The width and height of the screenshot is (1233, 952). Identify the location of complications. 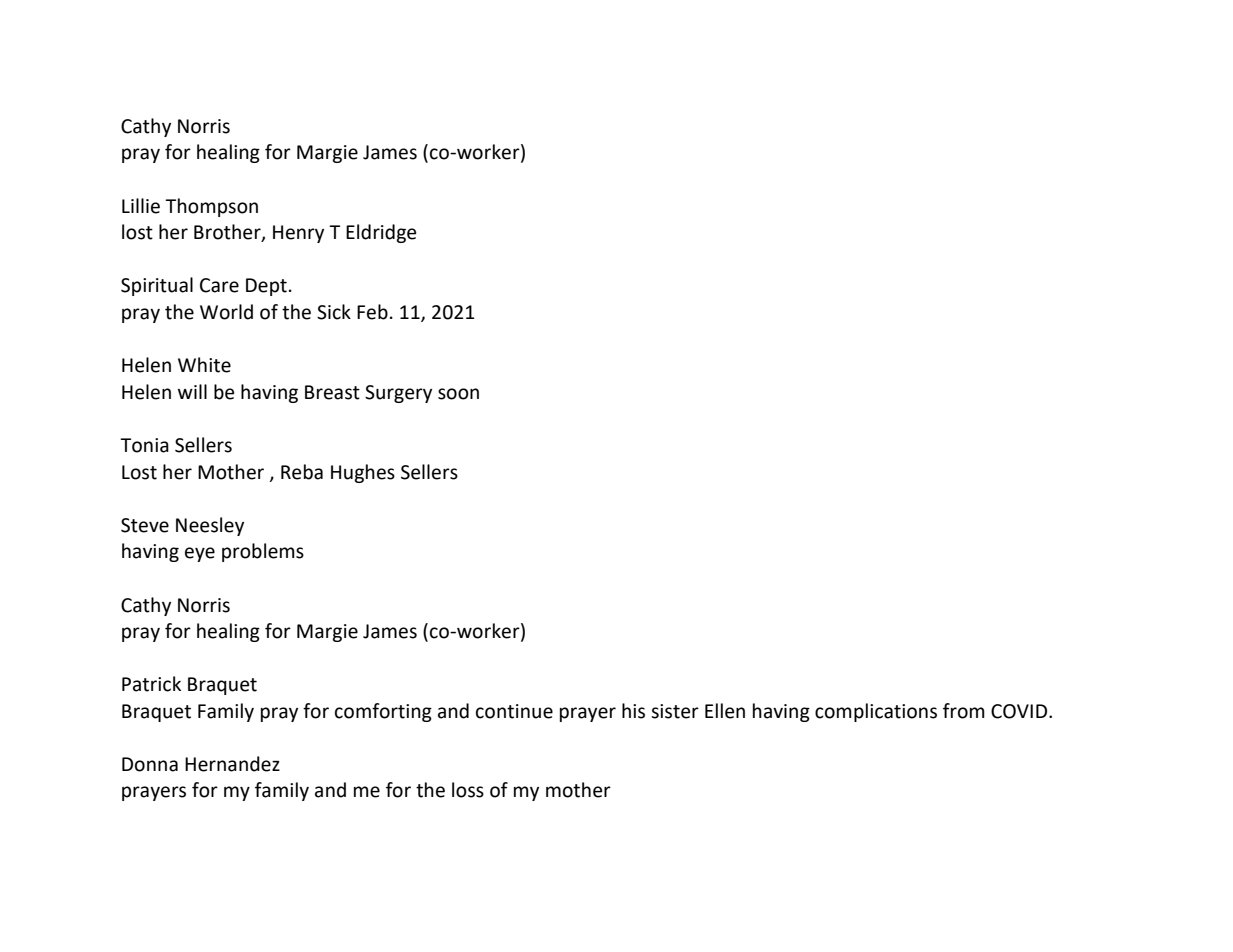
(876, 712).
